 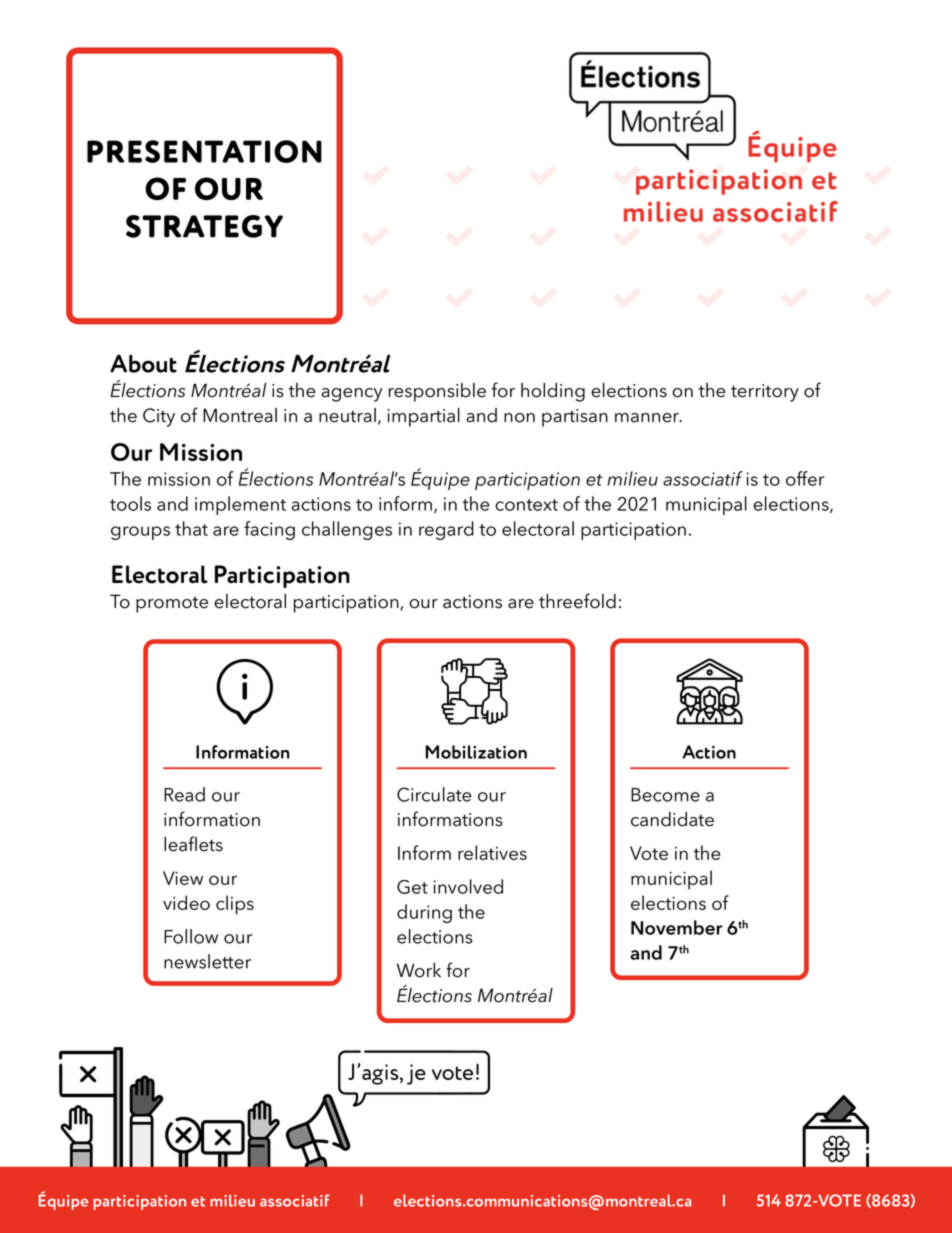 I want to click on territory, so click(x=765, y=393).
